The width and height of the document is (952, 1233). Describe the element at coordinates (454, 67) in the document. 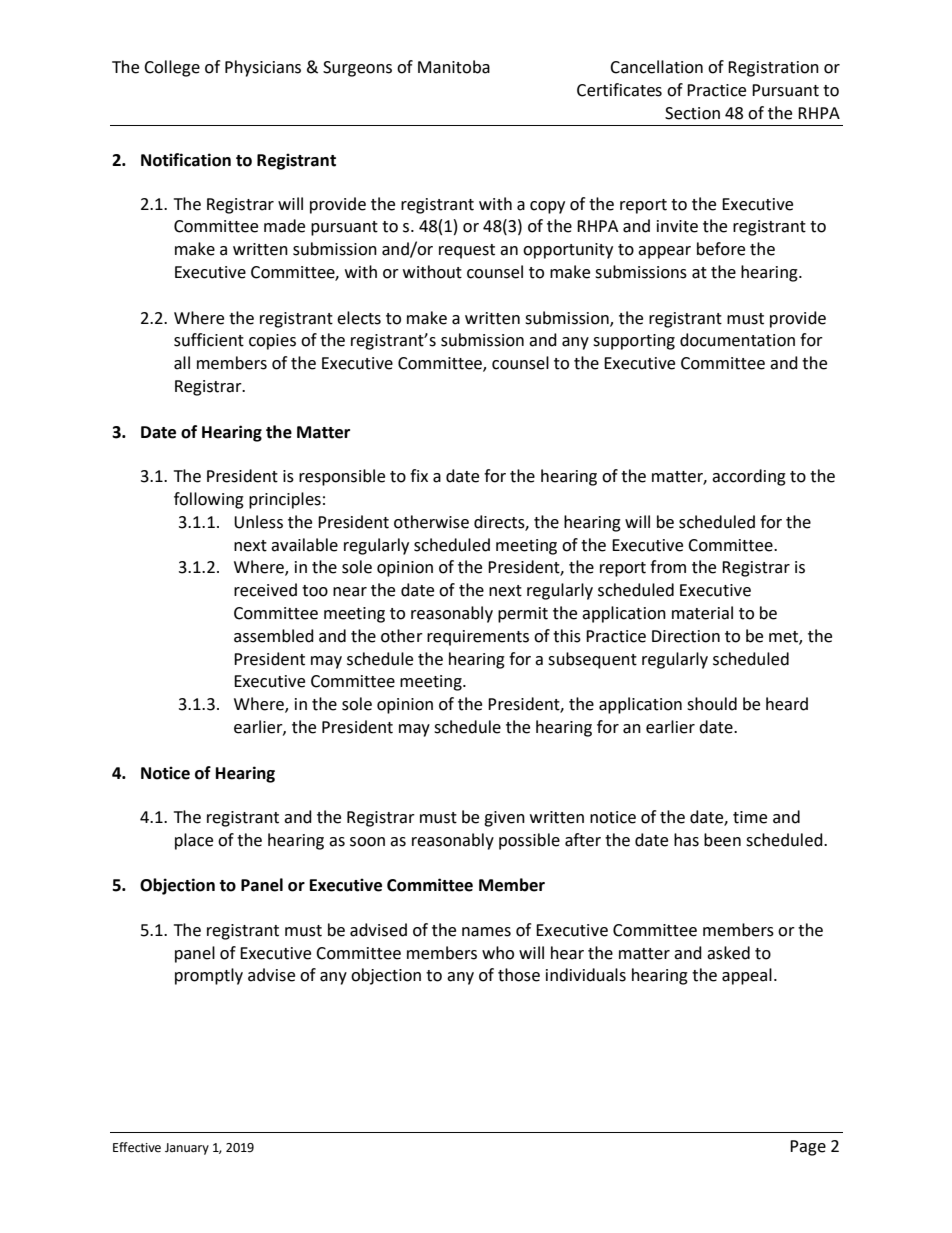

I see `Manitoba` at that location.
